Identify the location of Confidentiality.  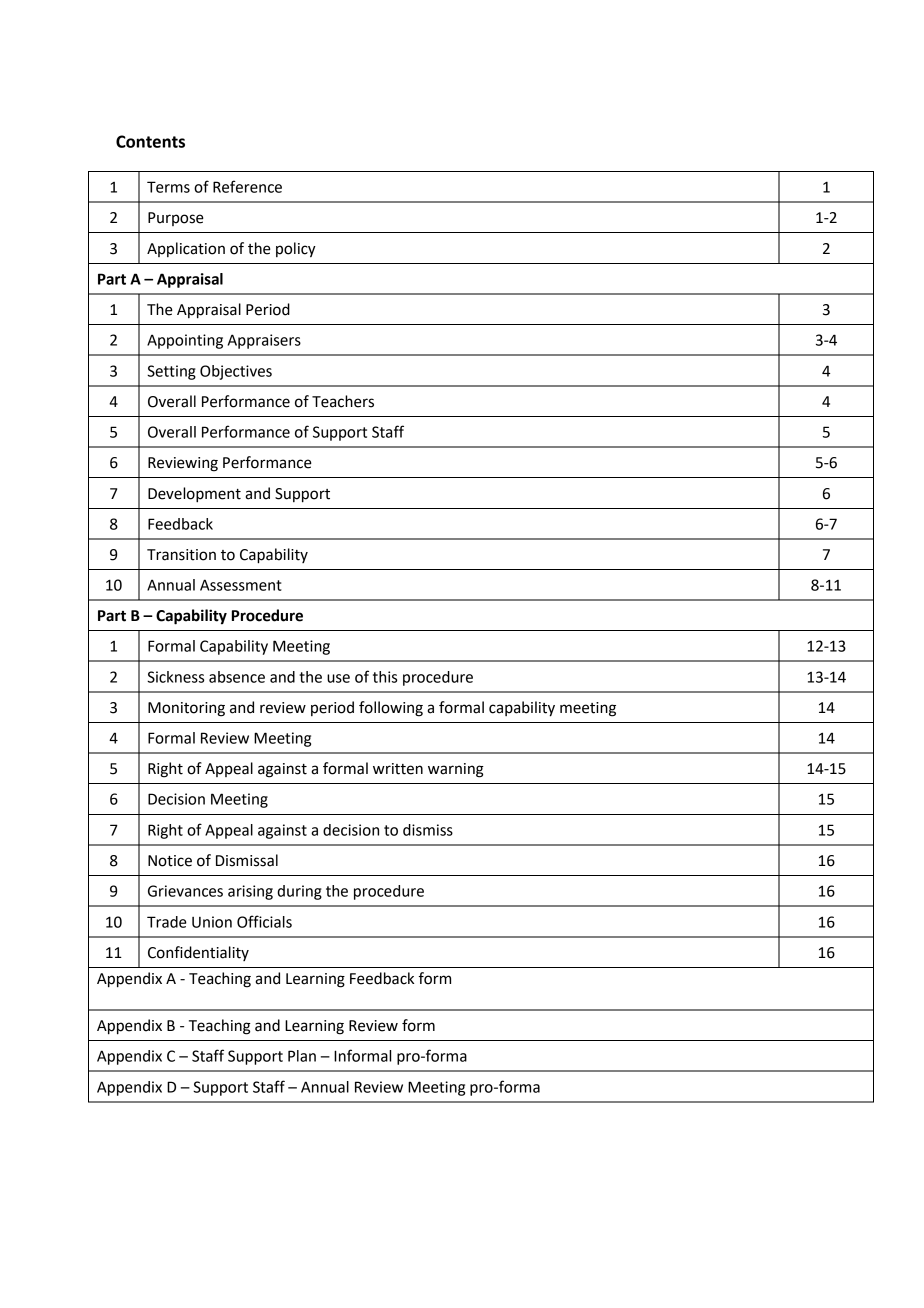
(198, 953).
